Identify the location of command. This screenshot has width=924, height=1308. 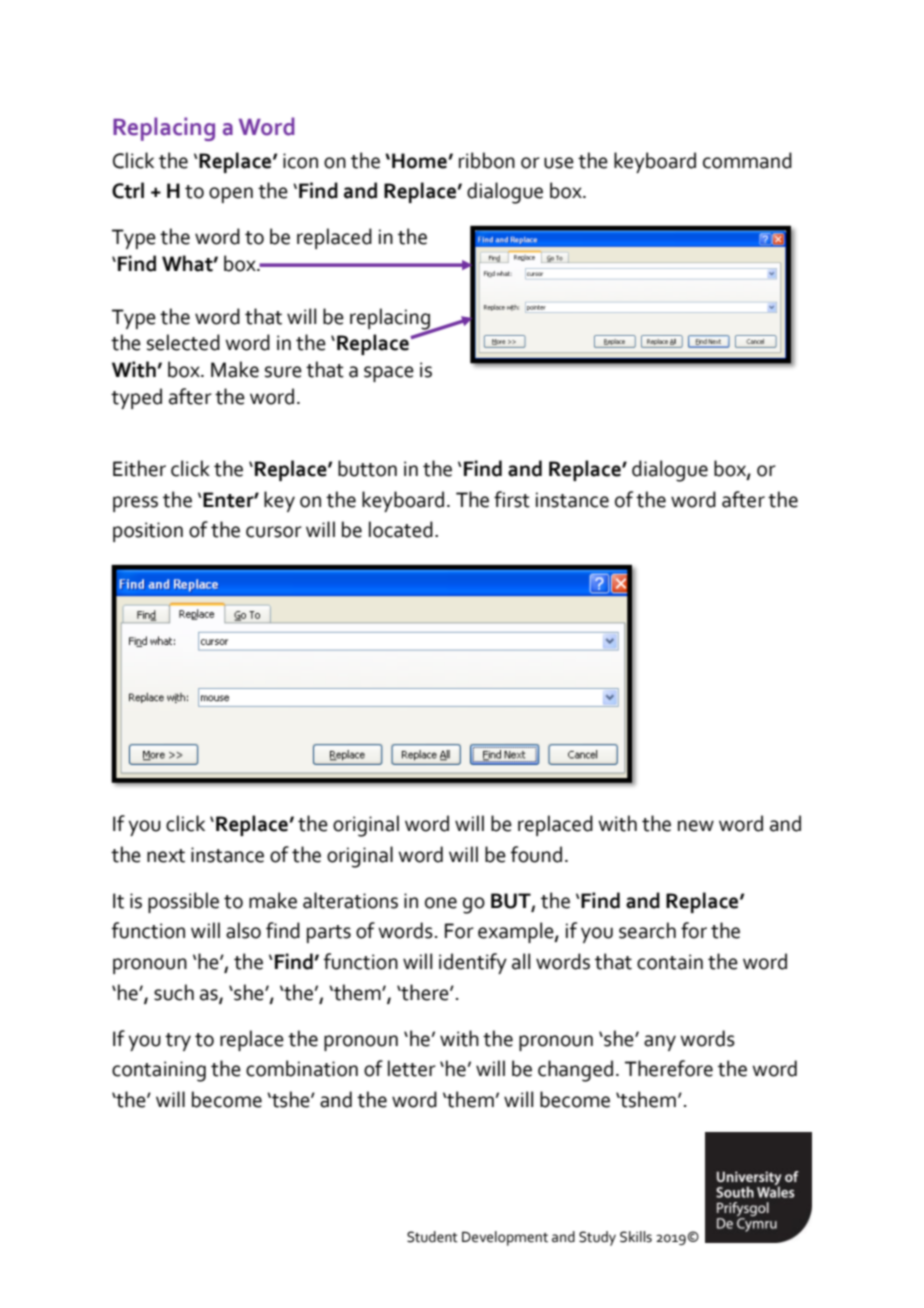
(747, 160).
